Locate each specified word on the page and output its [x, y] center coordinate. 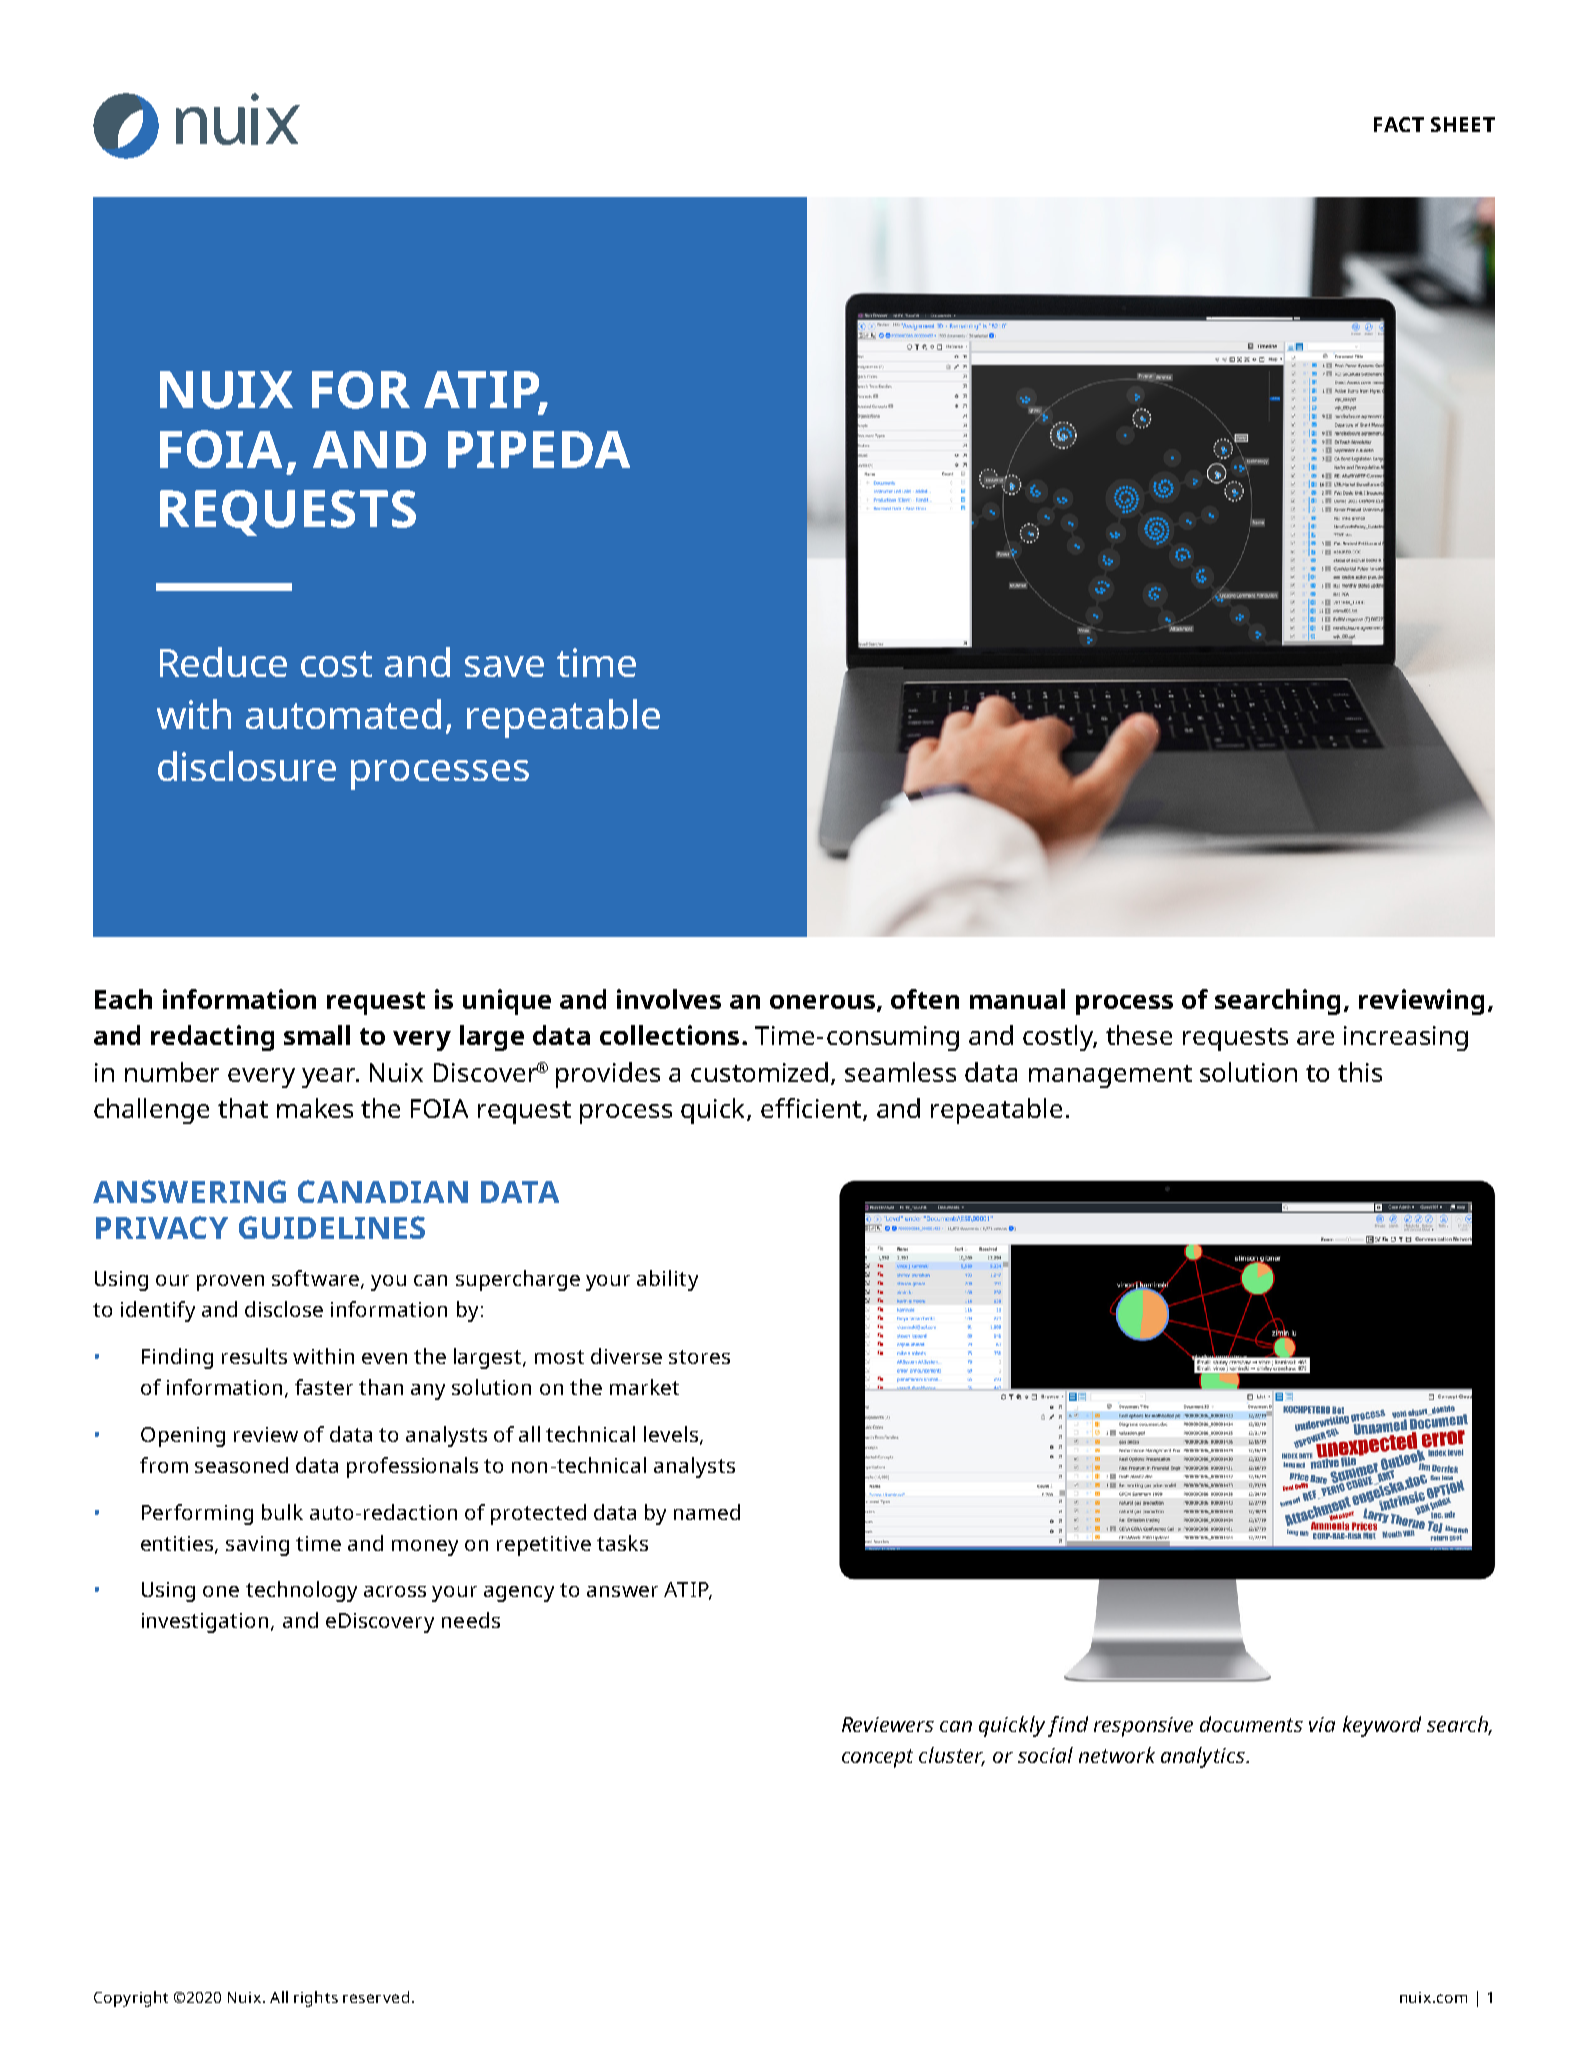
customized [761, 1073]
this [1360, 1072]
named [707, 1512]
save [504, 666]
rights [316, 1999]
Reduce [223, 662]
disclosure [247, 766]
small [317, 1035]
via [1322, 1724]
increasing [1406, 1038]
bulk [282, 1512]
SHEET [1463, 124]
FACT [1399, 124]
